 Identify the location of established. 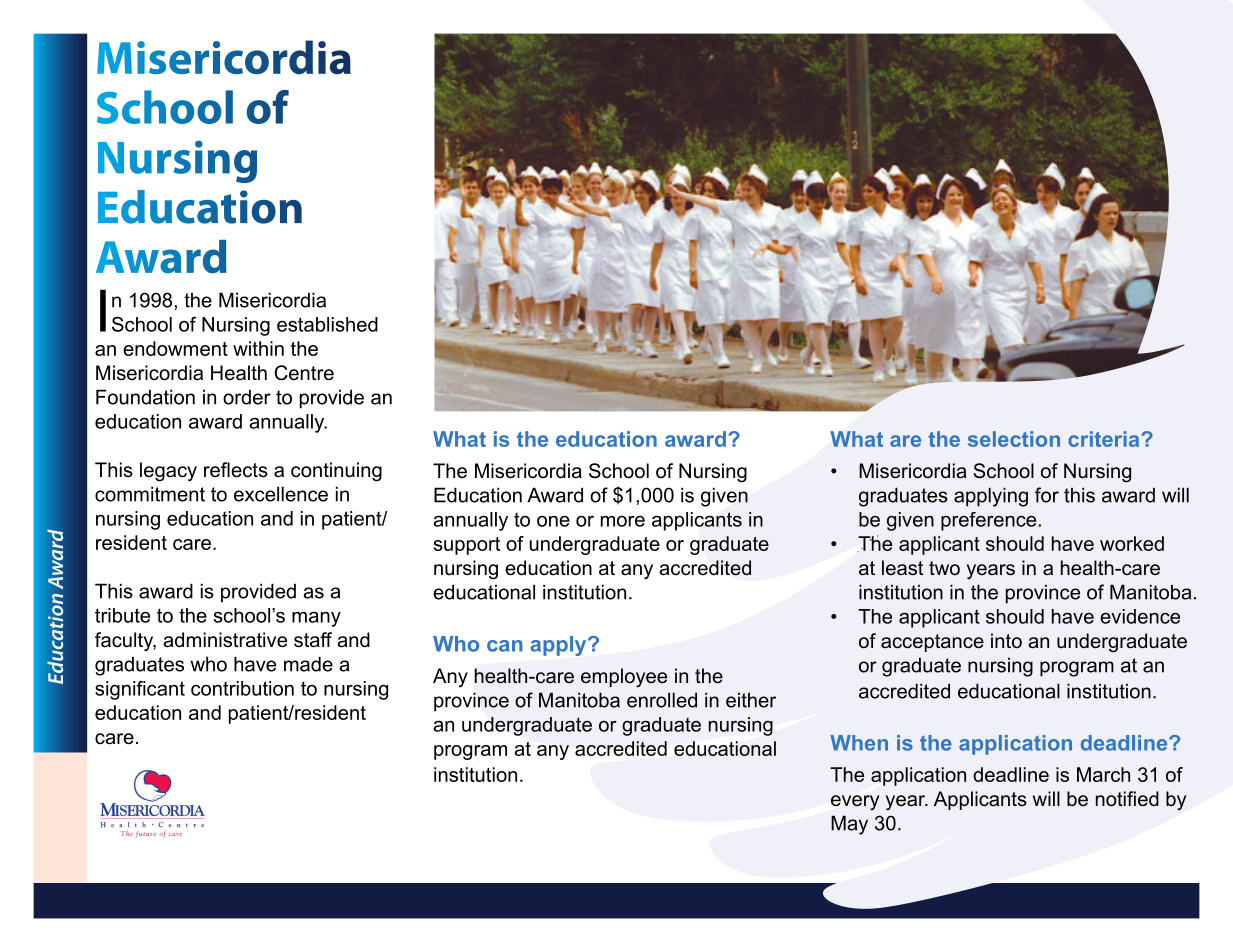
(327, 324).
